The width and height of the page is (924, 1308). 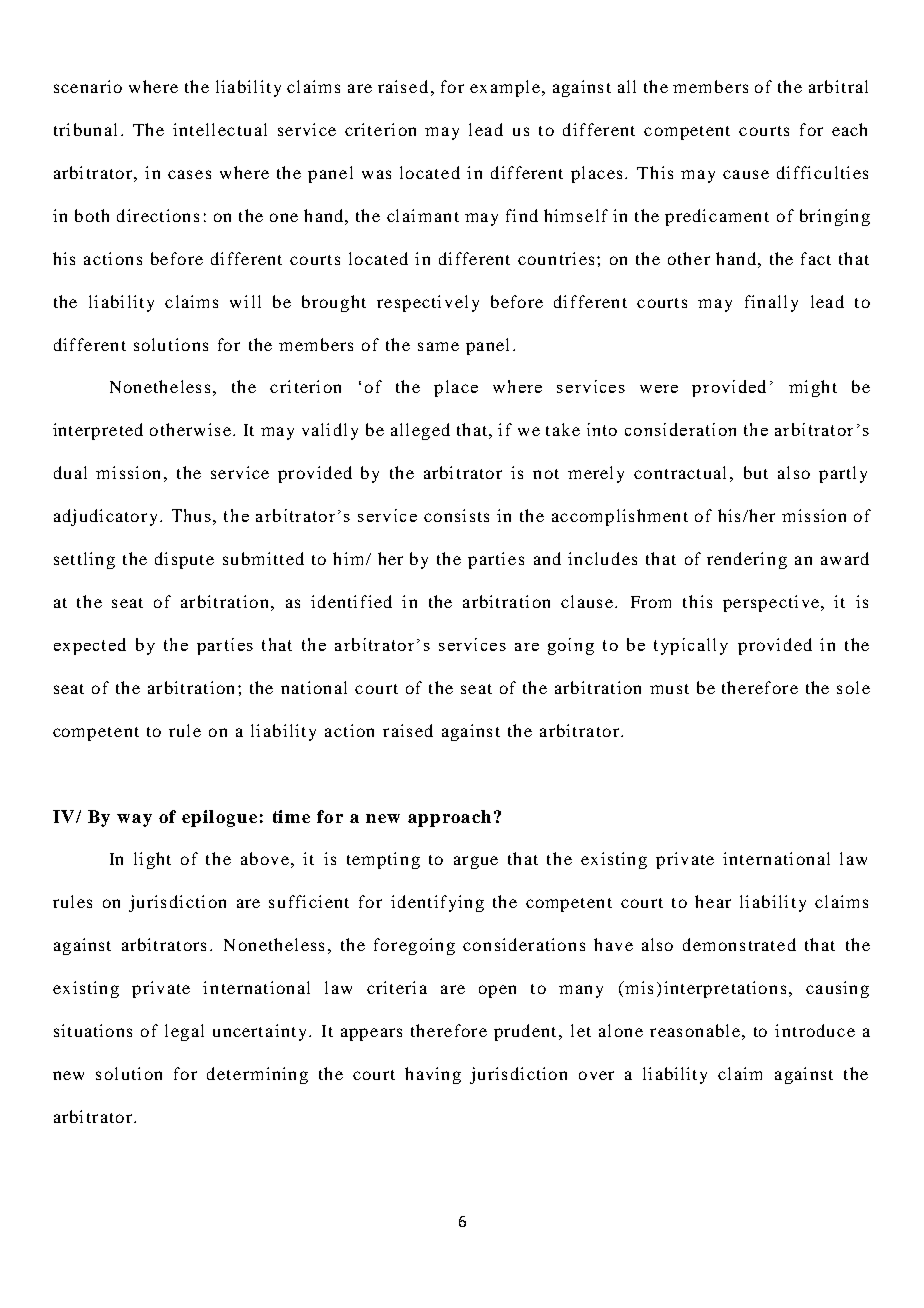 I want to click on legal, so click(x=184, y=1032).
